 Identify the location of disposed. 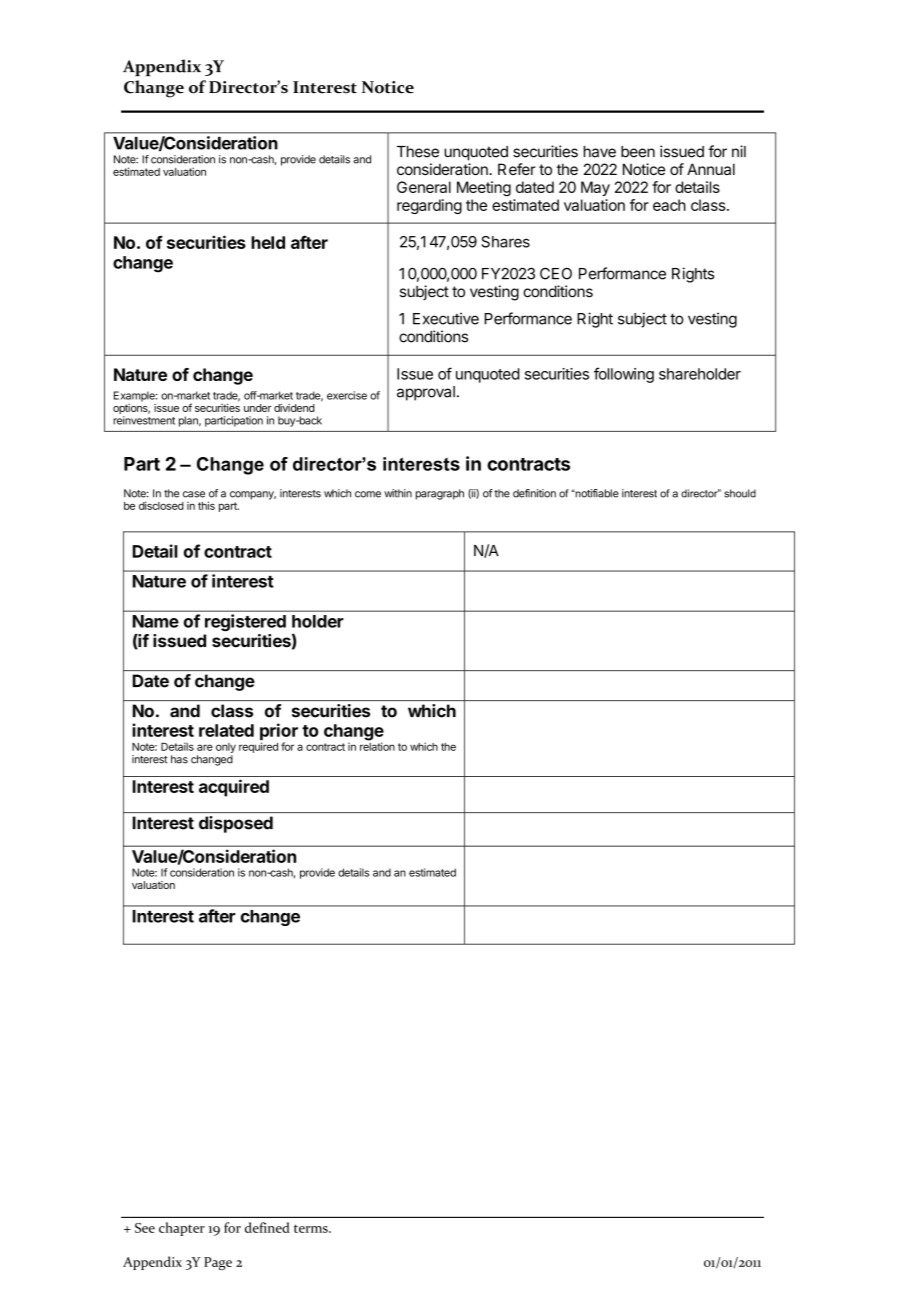
(236, 824).
